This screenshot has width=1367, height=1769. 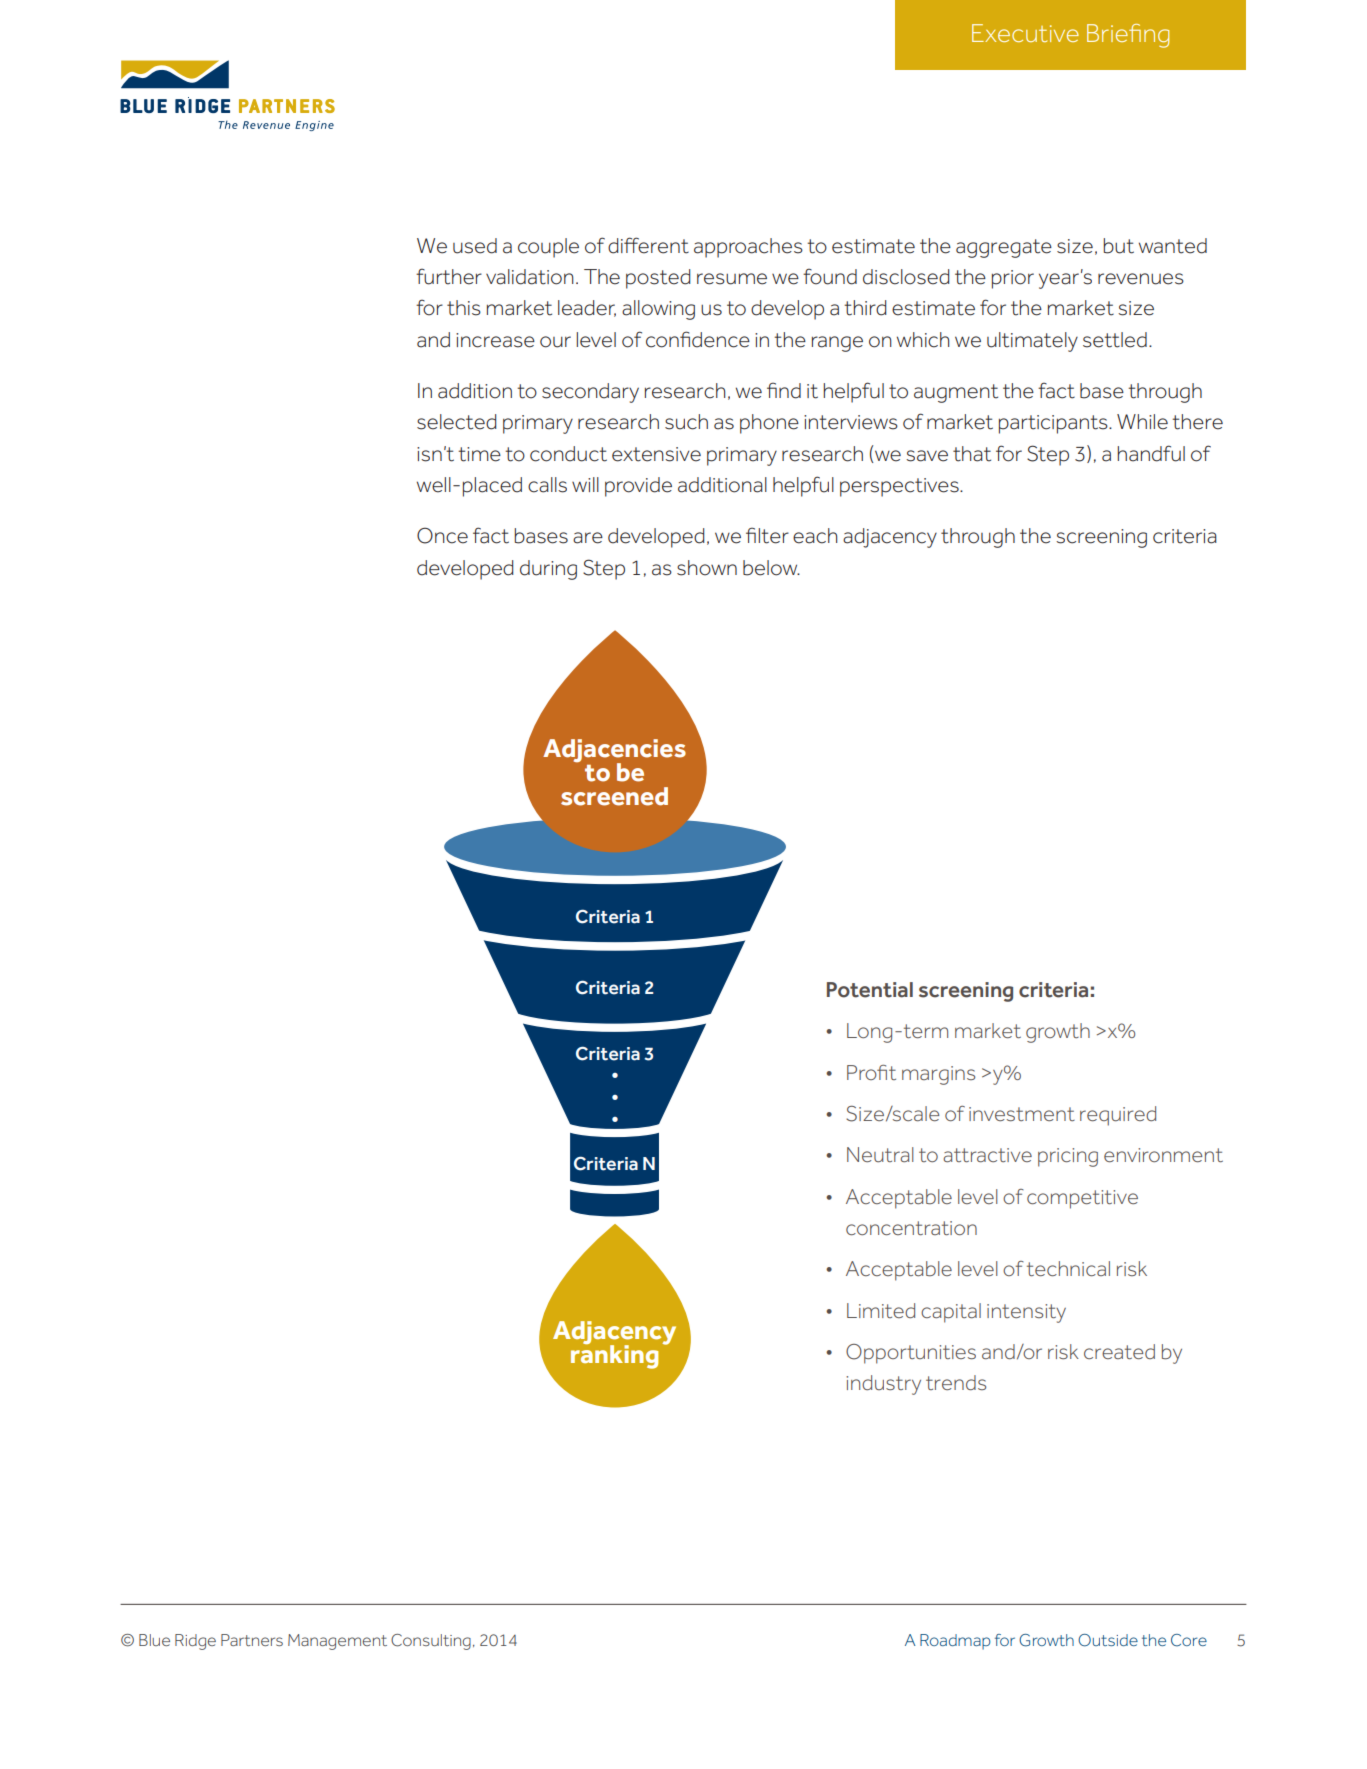 What do you see at coordinates (475, 246) in the screenshot?
I see `used` at bounding box center [475, 246].
